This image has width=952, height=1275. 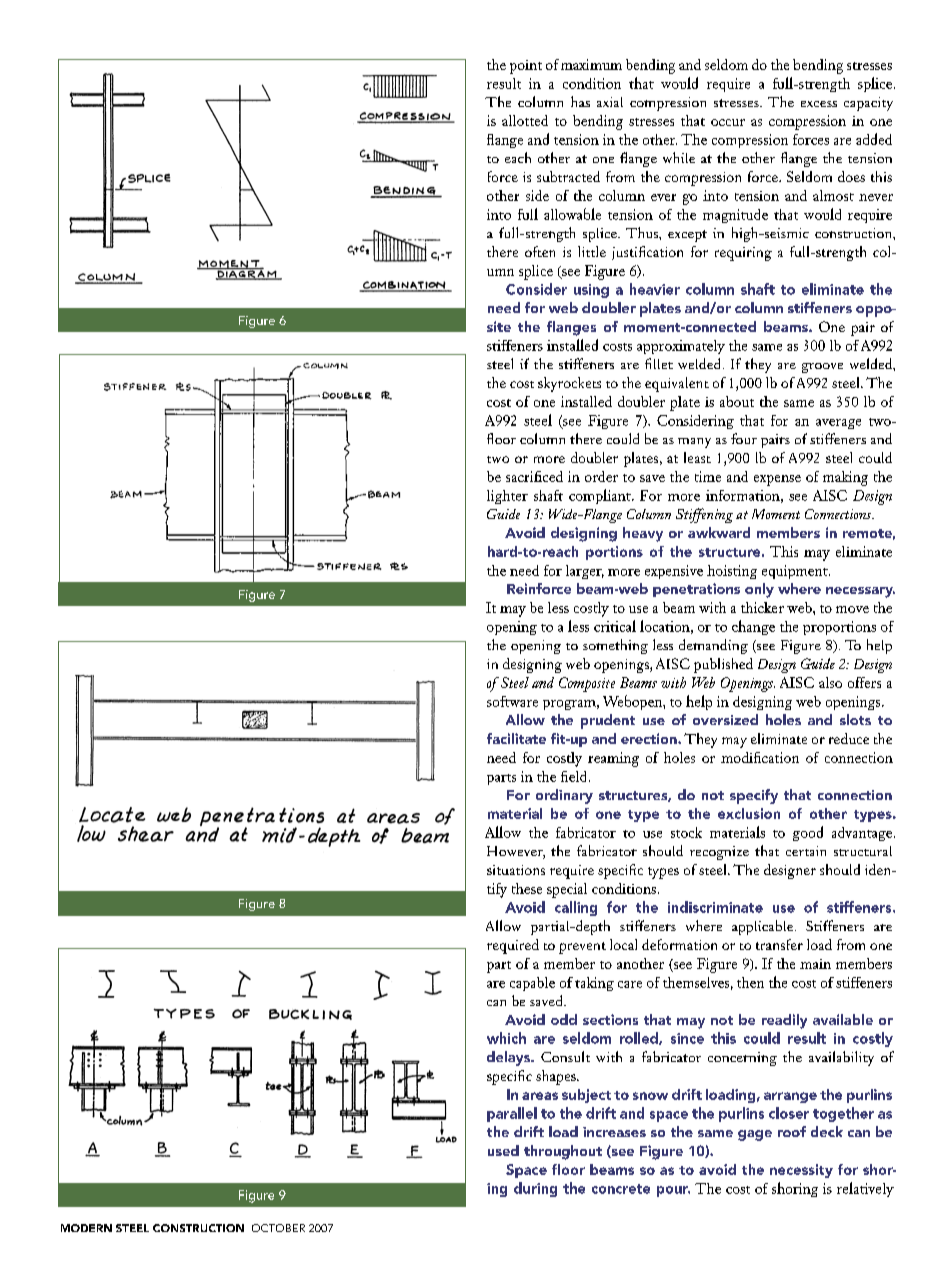 I want to click on excess, so click(x=819, y=104).
